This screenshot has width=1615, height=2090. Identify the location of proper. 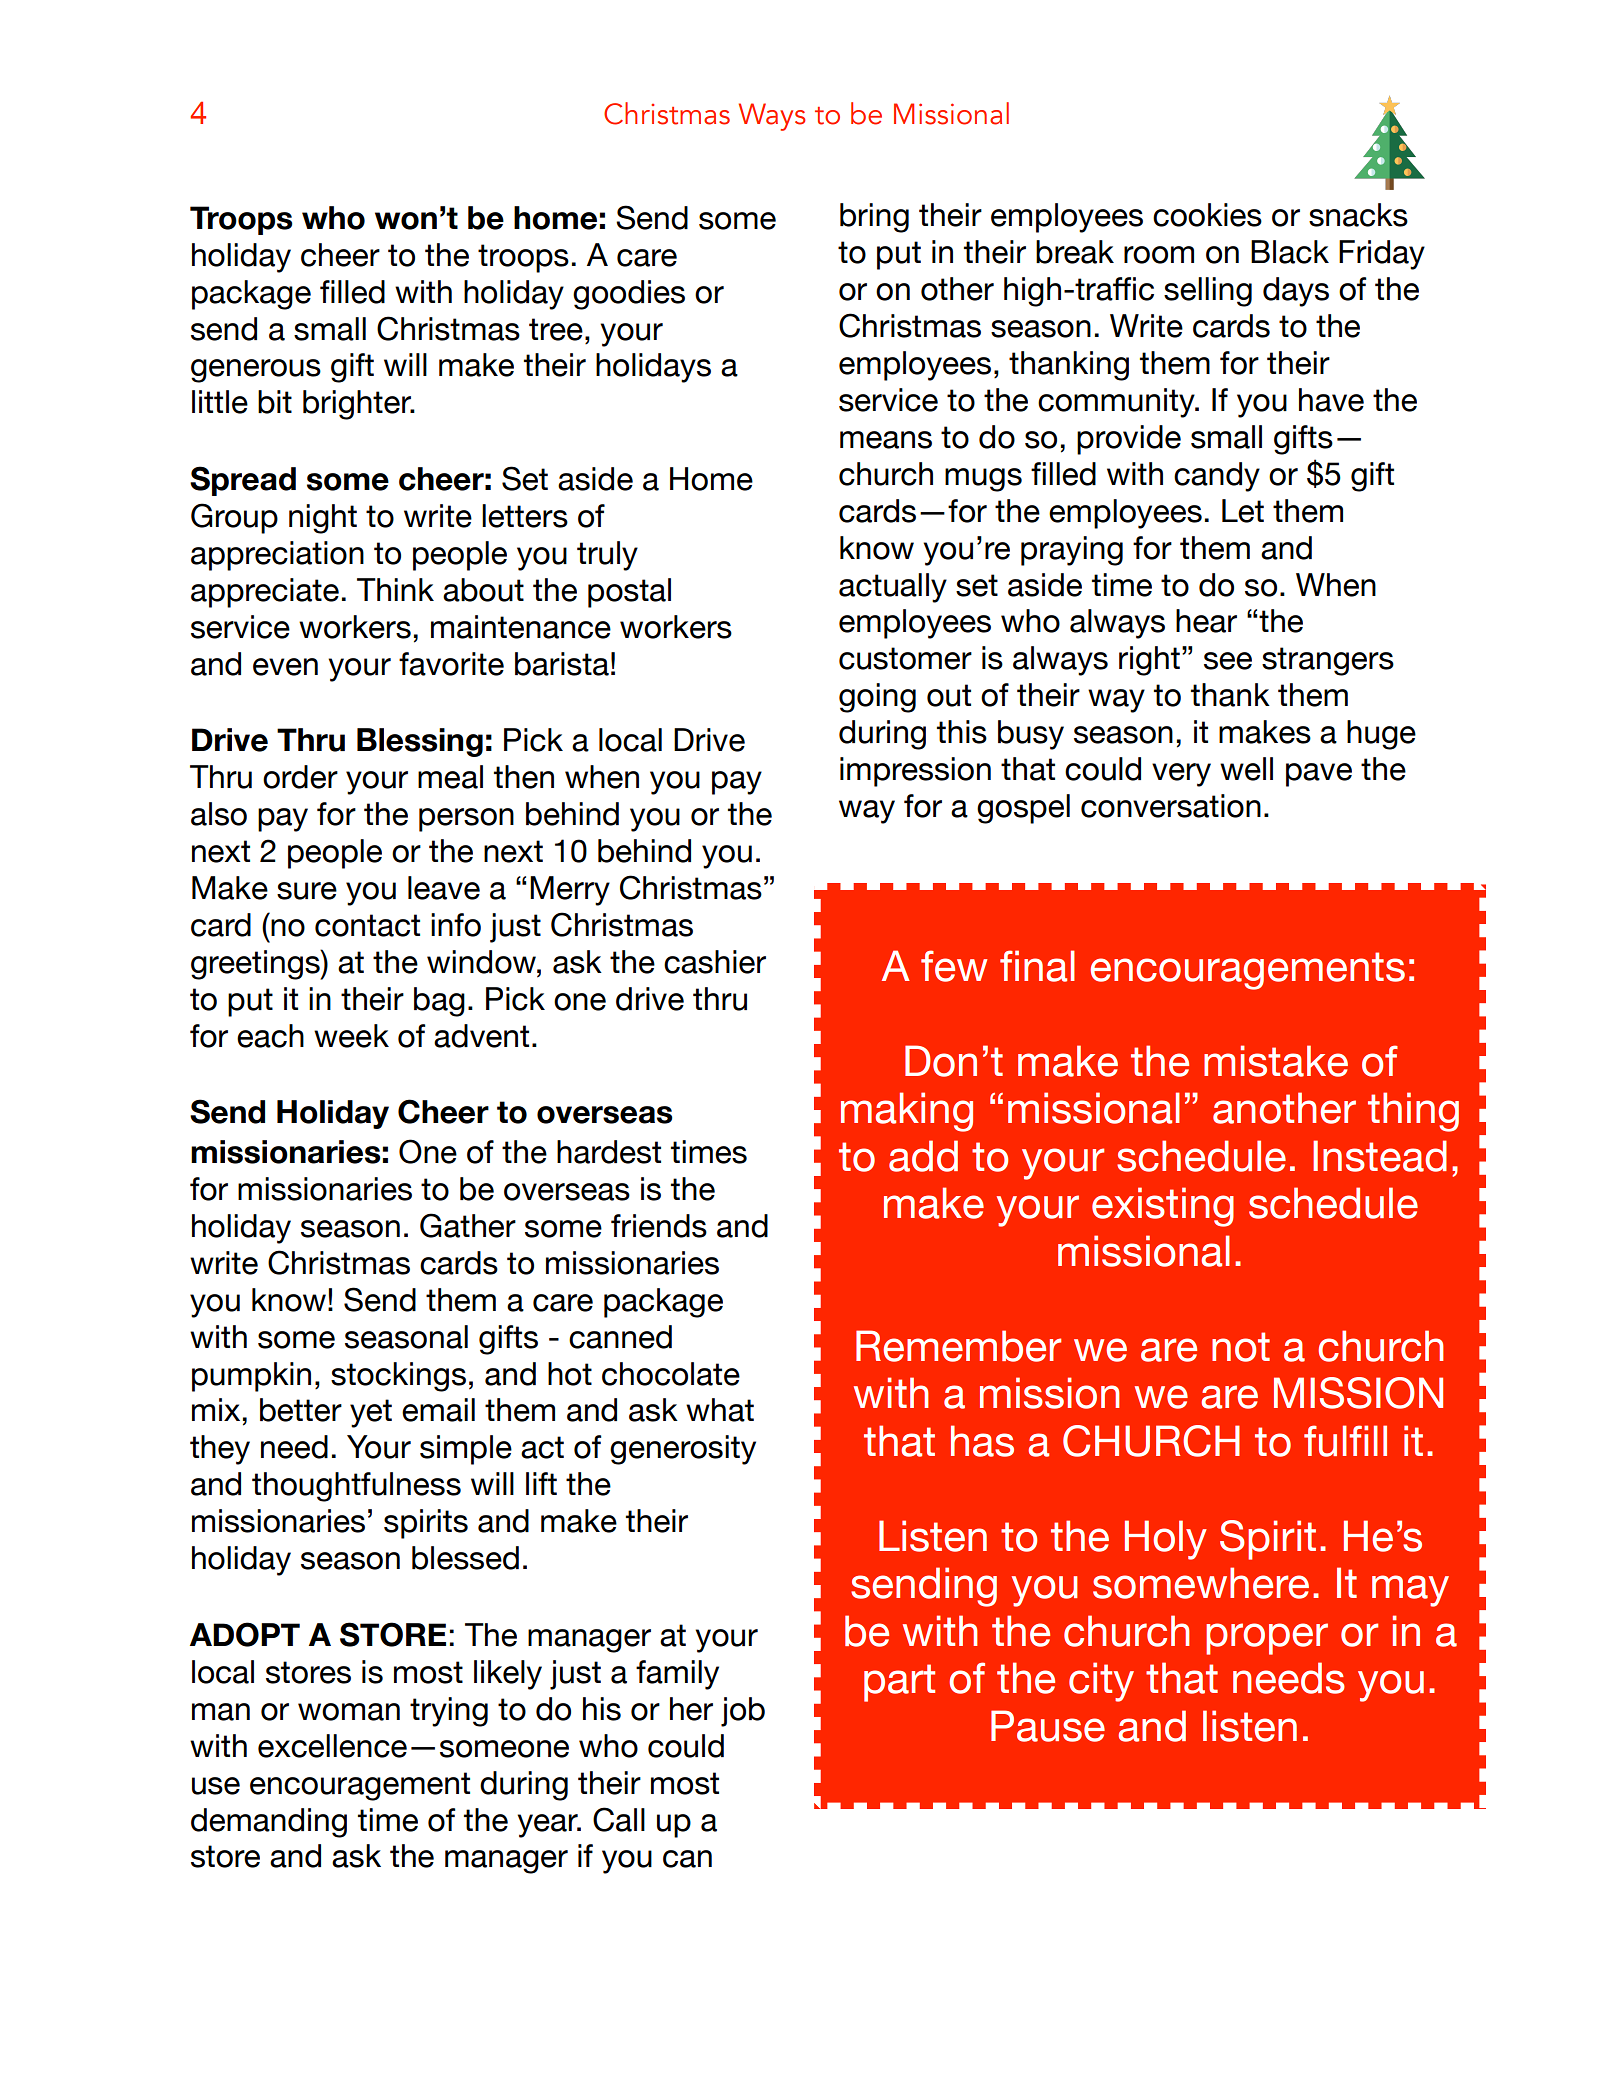
(1267, 1639).
